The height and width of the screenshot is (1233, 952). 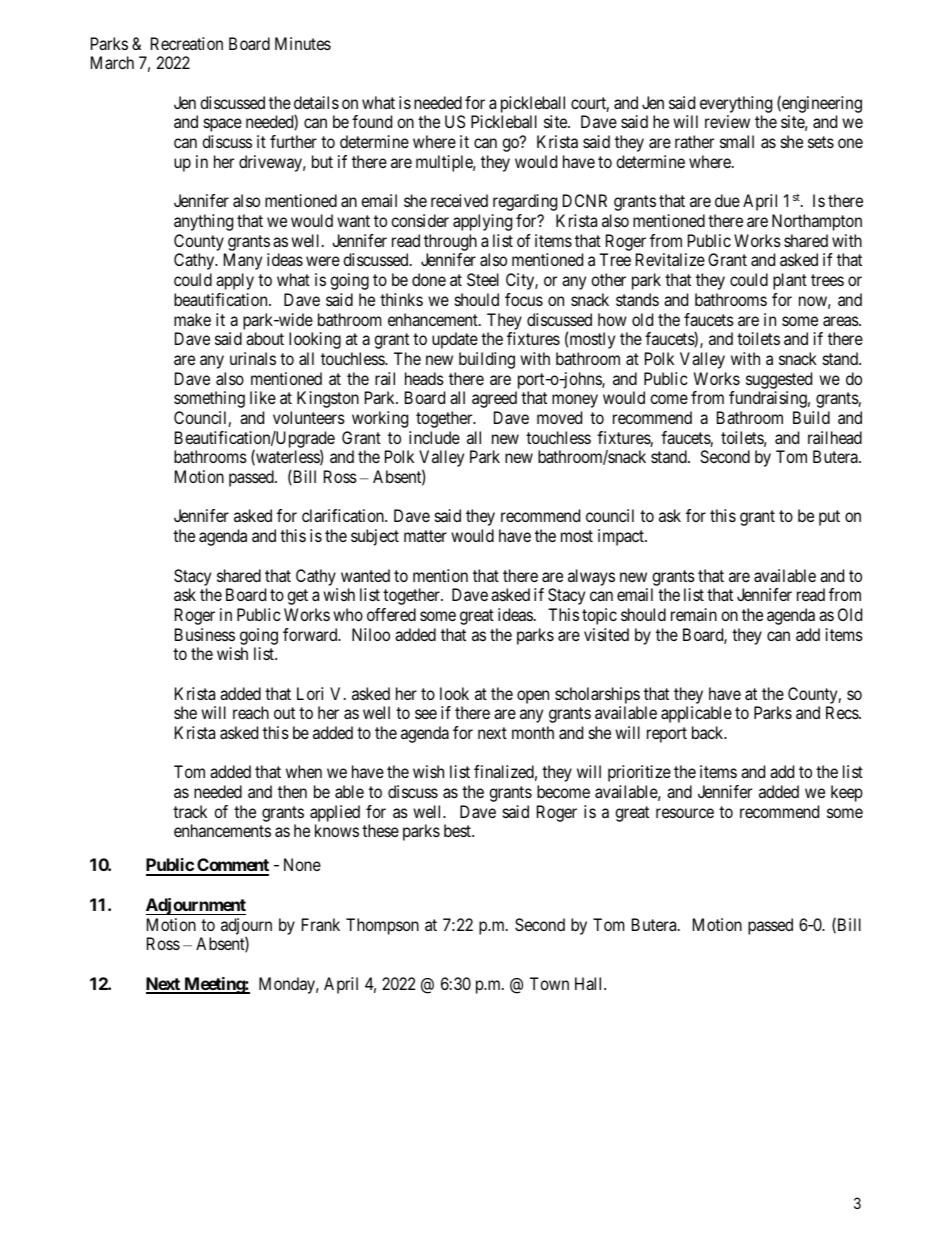 What do you see at coordinates (192, 319) in the screenshot?
I see `make` at bounding box center [192, 319].
